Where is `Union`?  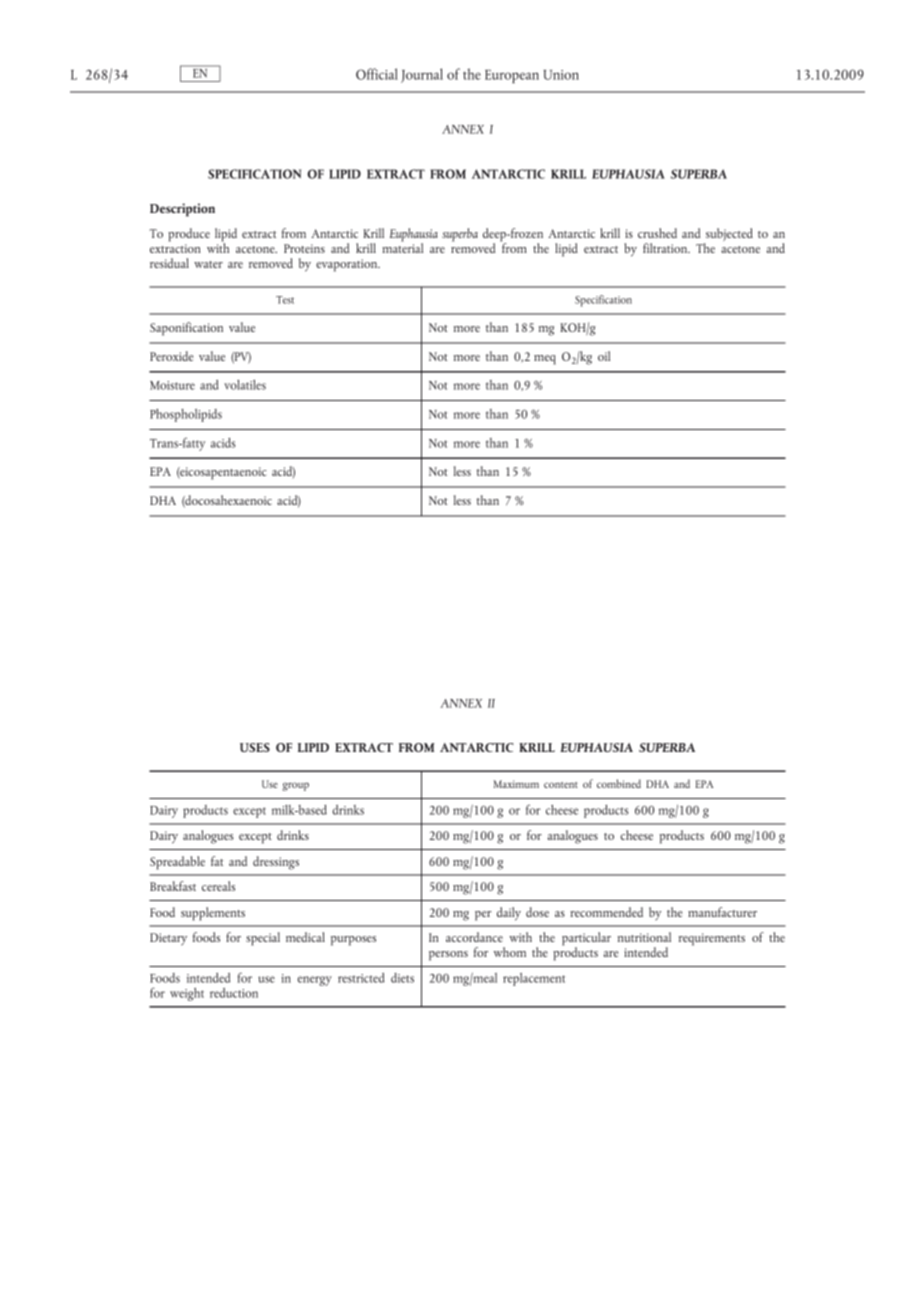 Union is located at coordinates (561, 75).
